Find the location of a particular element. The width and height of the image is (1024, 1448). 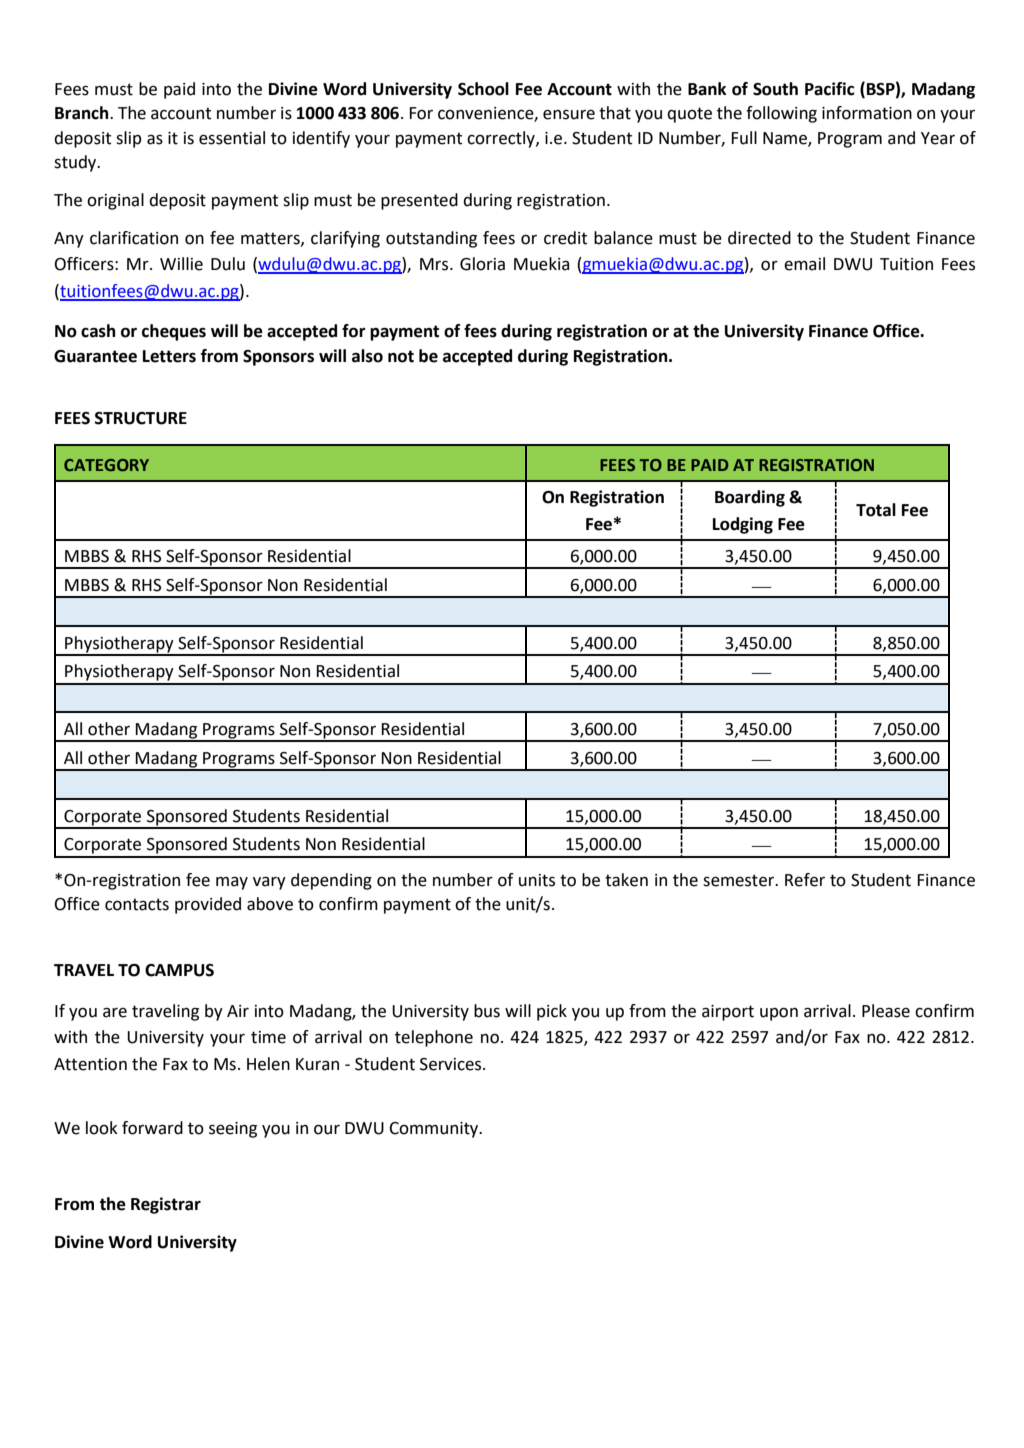

Lodging is located at coordinates (743, 525).
